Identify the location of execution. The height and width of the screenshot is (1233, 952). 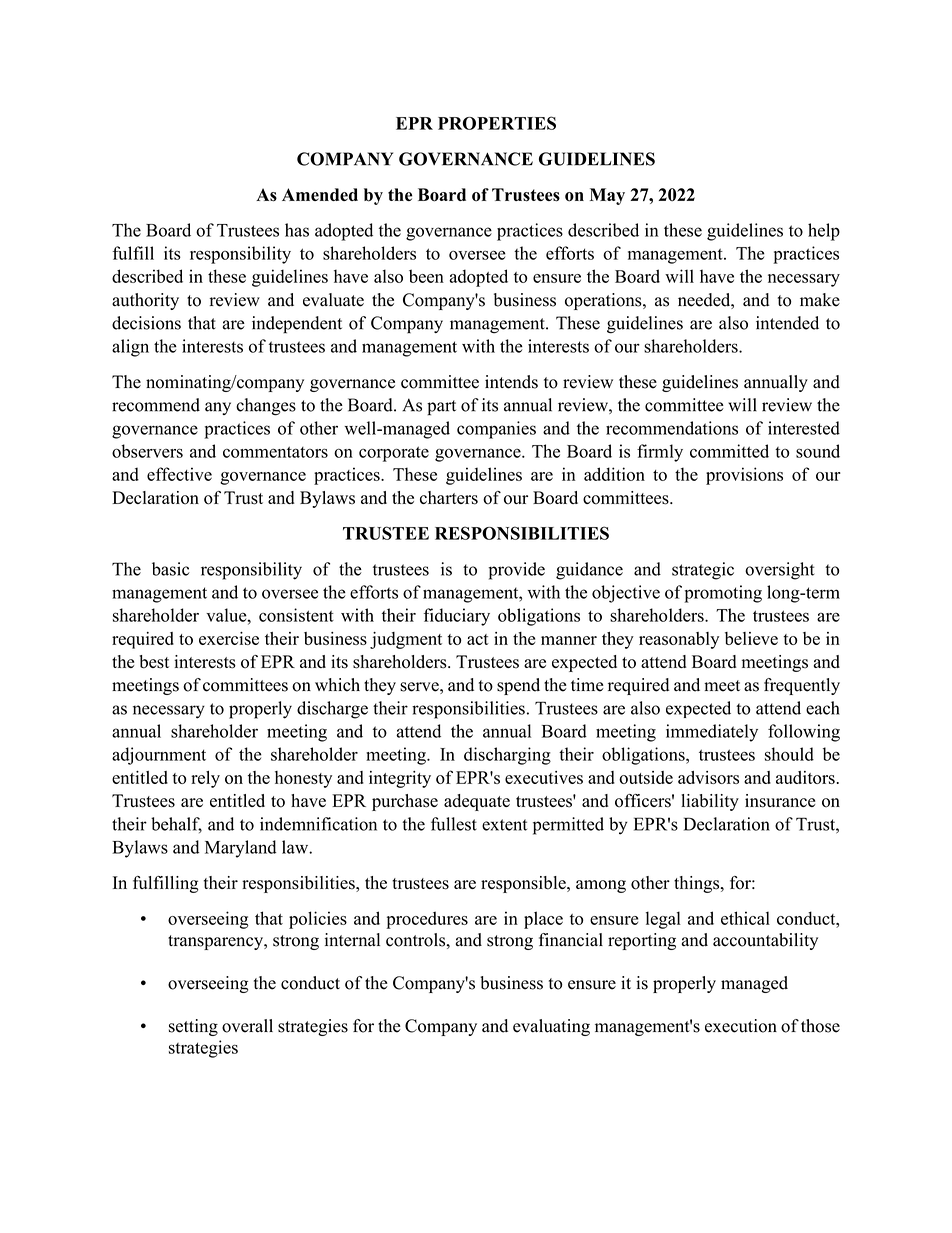
(741, 1026).
